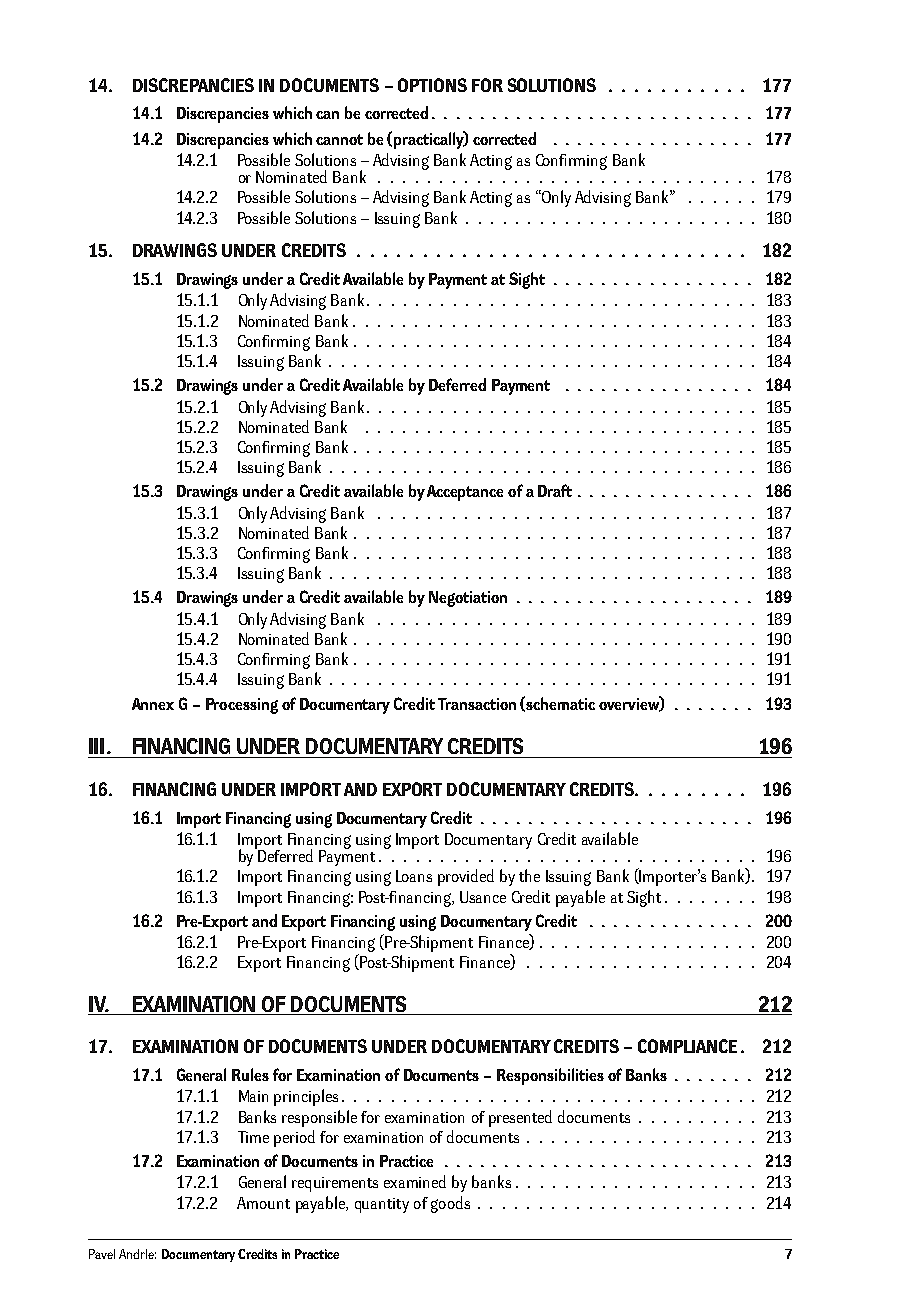  I want to click on cannot, so click(339, 139).
